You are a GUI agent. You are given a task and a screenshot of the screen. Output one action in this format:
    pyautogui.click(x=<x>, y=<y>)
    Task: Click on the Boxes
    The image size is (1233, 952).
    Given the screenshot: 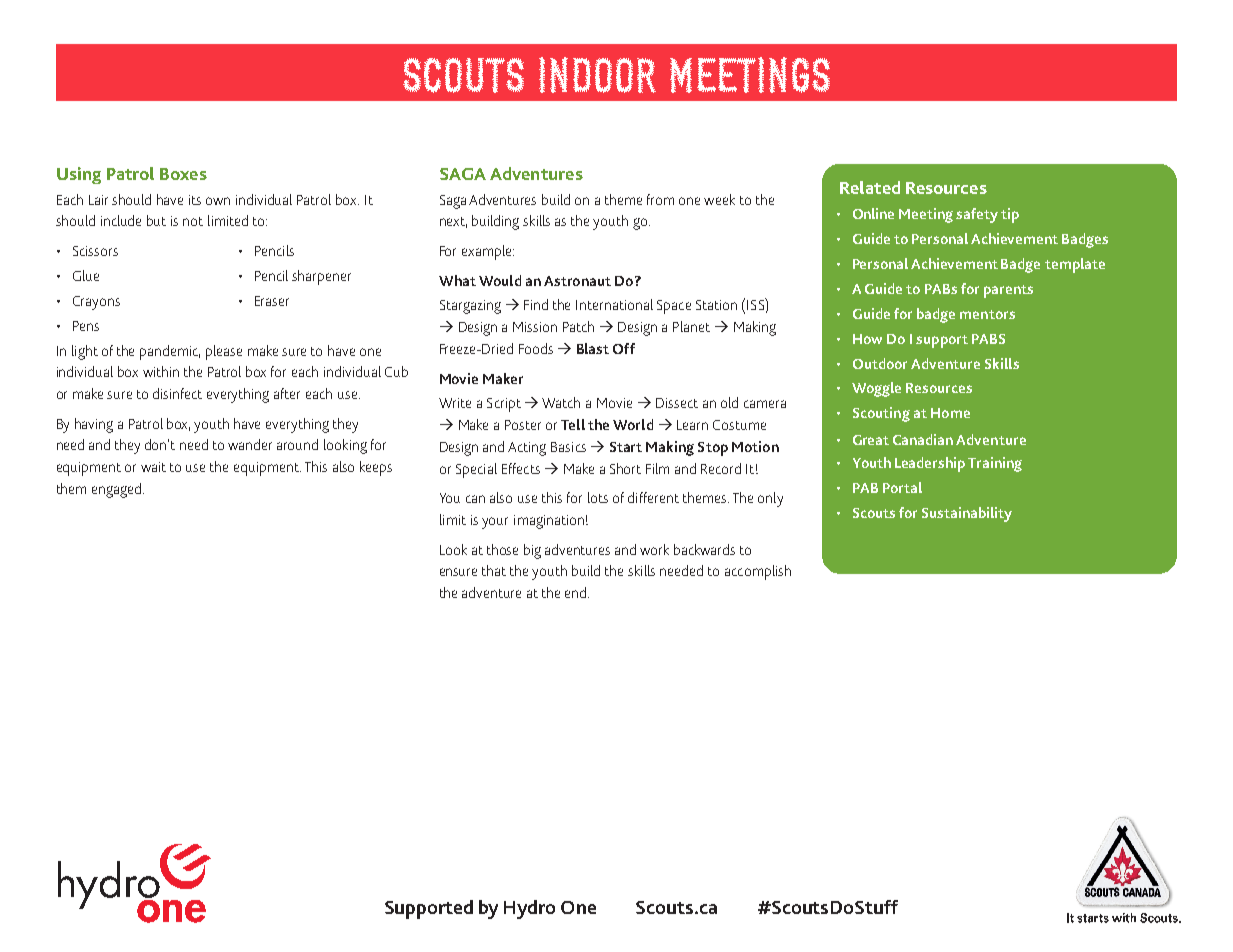 What is the action you would take?
    pyautogui.click(x=183, y=174)
